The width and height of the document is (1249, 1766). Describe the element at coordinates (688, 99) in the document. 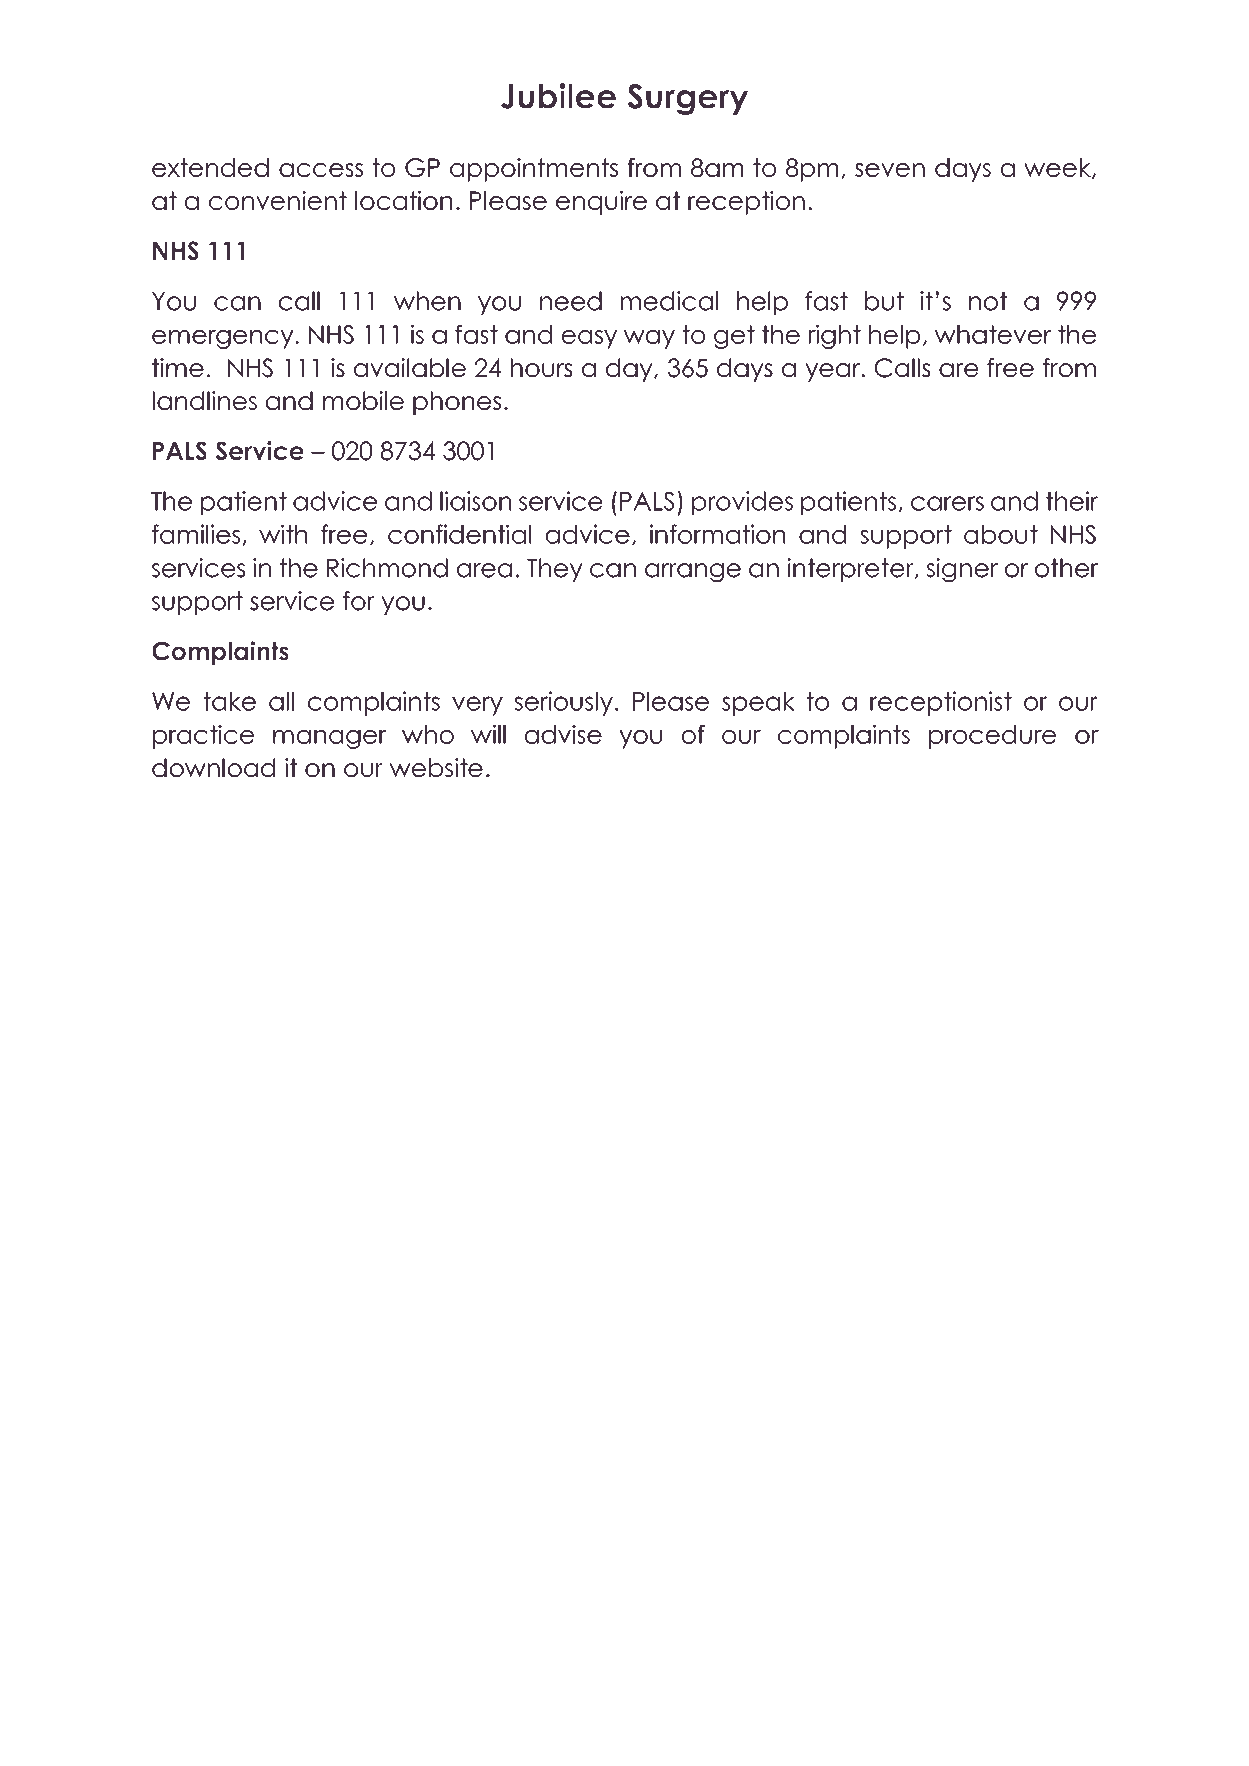

I see `Surgery` at that location.
